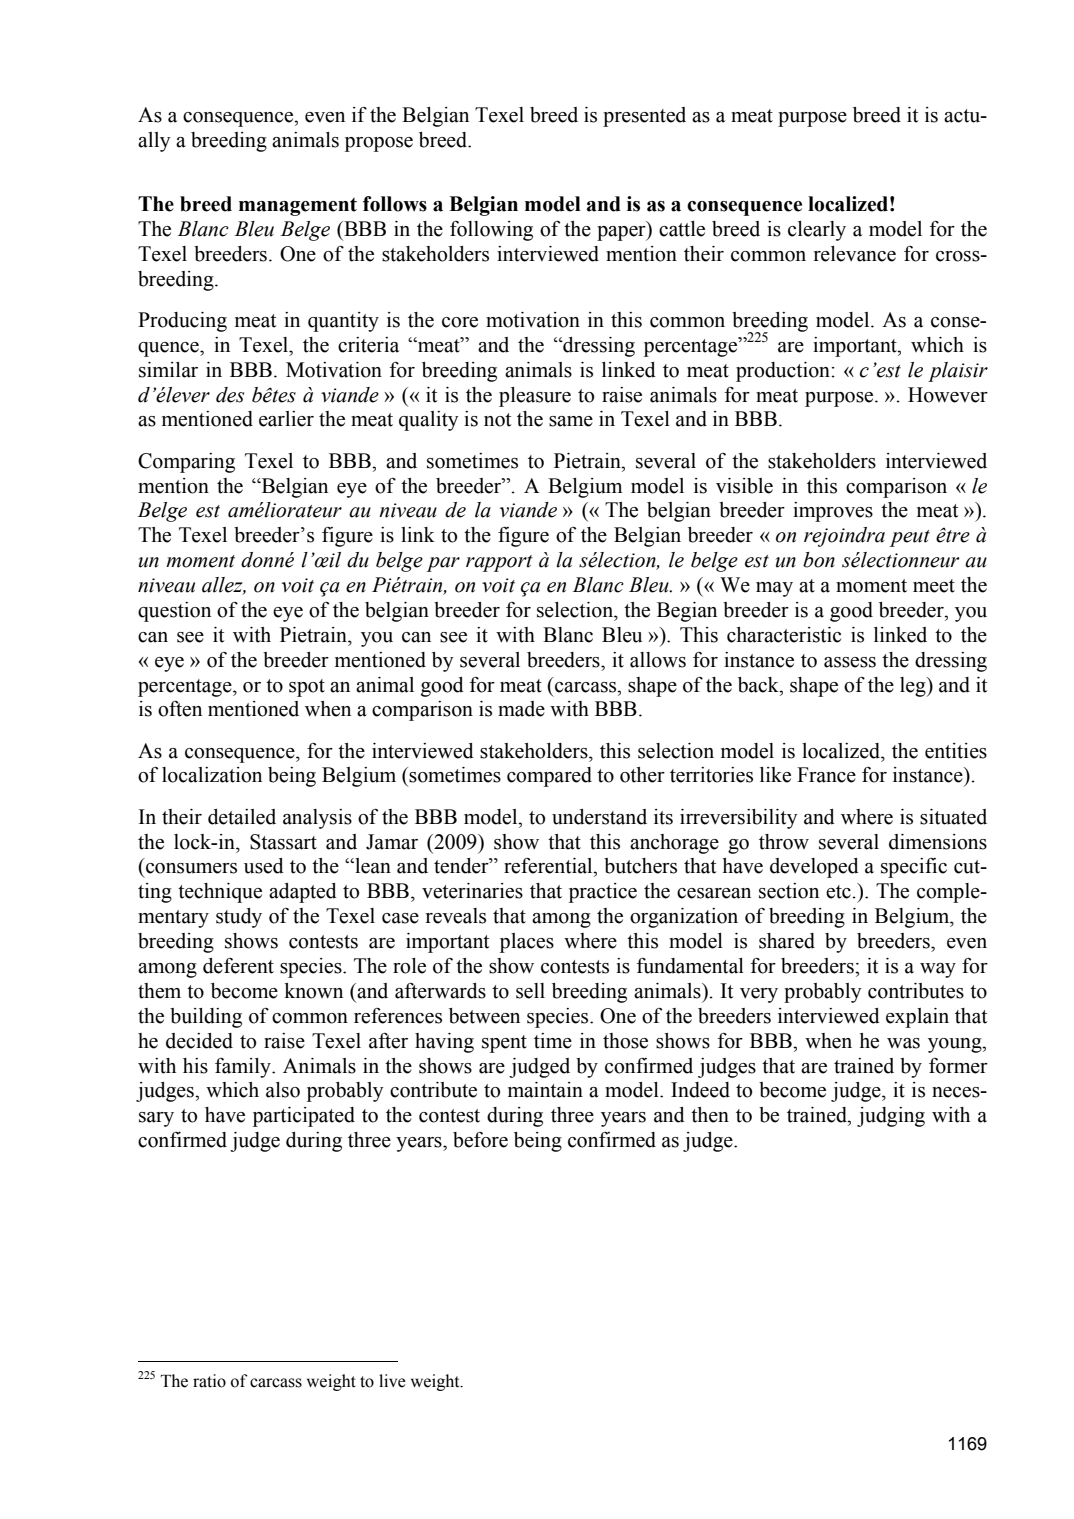 This image has width=1074, height=1519. What do you see at coordinates (212, 775) in the image?
I see `localization` at bounding box center [212, 775].
